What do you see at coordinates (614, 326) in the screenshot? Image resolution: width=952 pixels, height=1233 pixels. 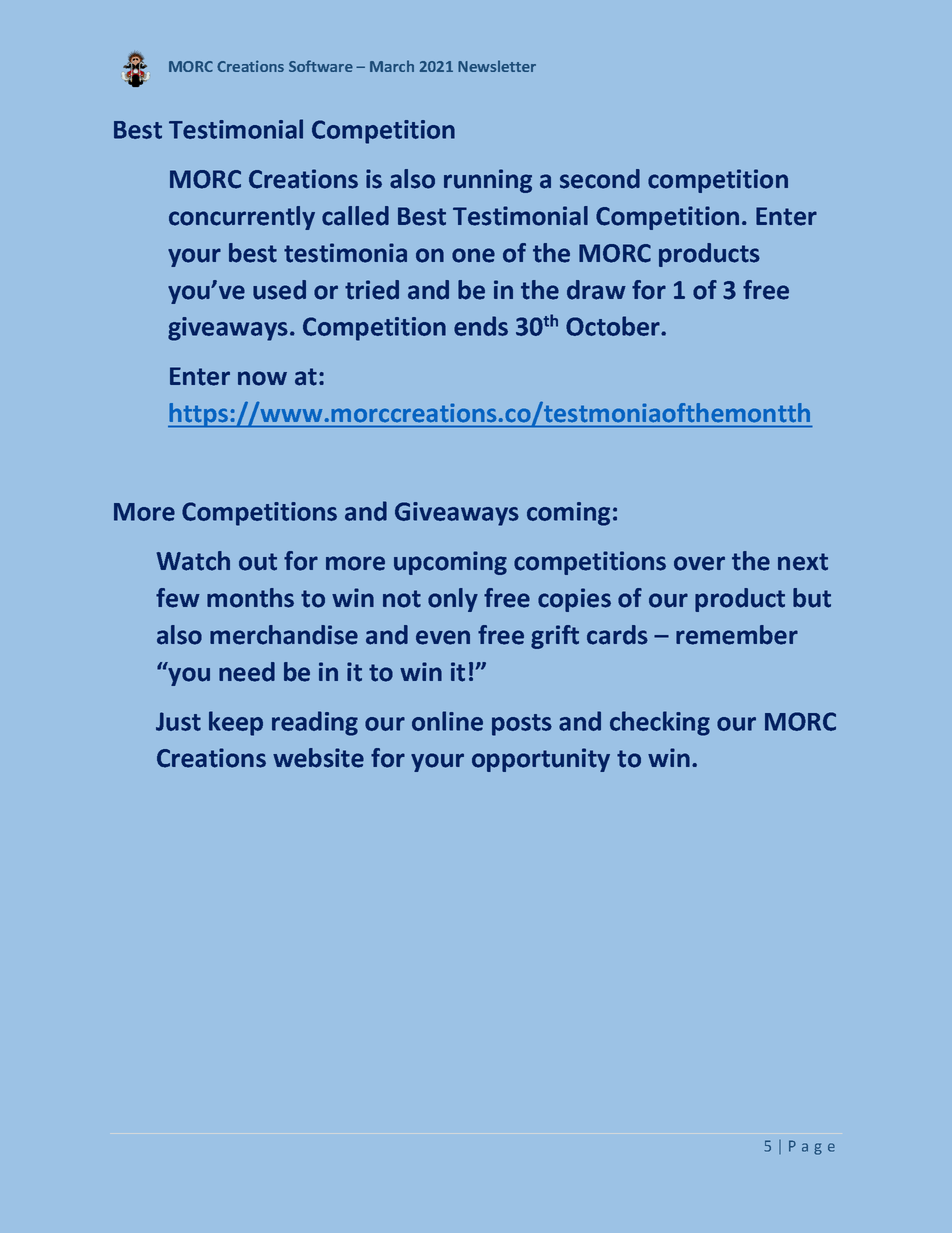 I see `October` at bounding box center [614, 326].
